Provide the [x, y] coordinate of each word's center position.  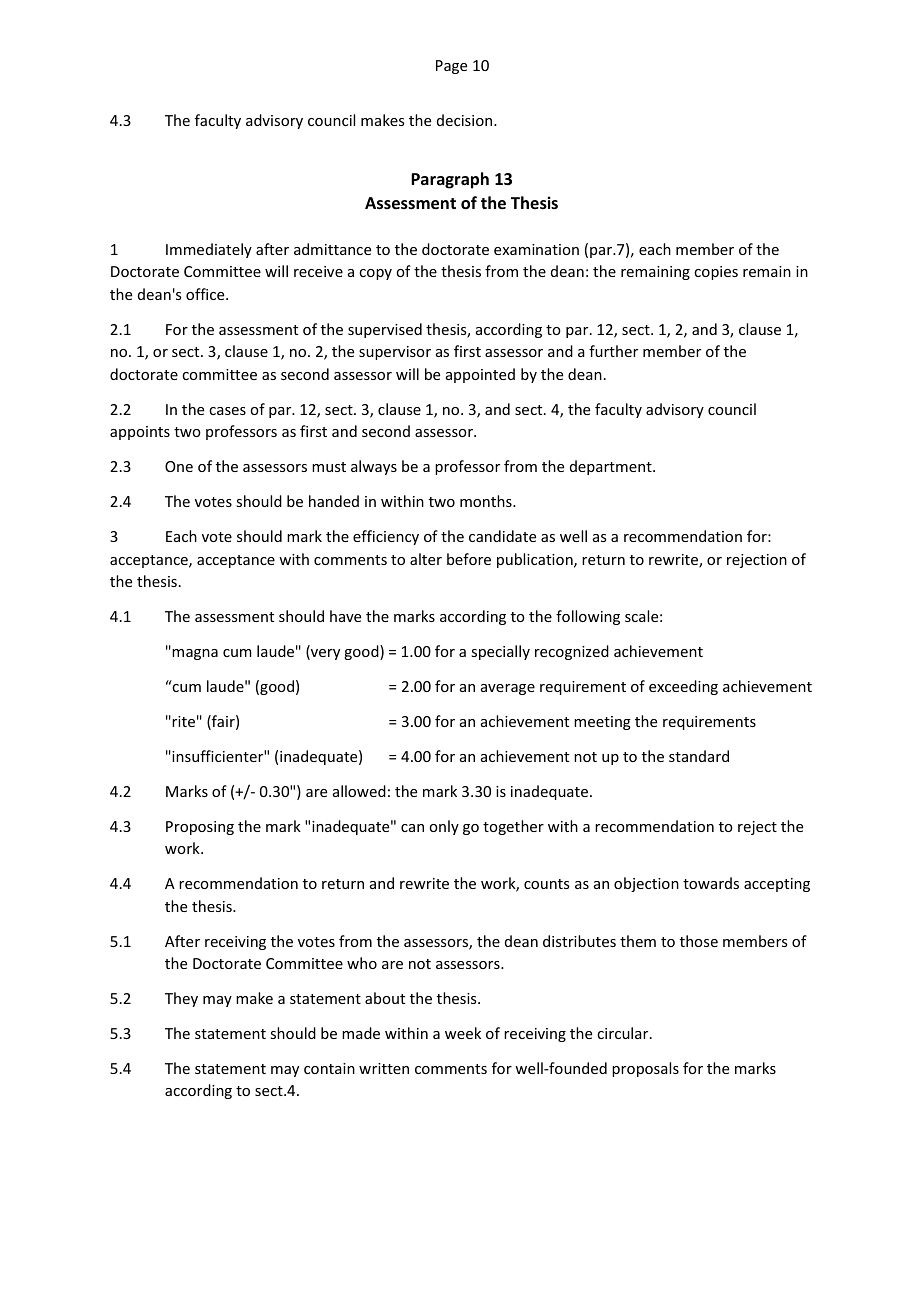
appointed [480, 375]
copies [716, 273]
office [206, 294]
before [469, 559]
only [444, 827]
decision [466, 120]
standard [699, 756]
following [588, 617]
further [613, 351]
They [181, 999]
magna [195, 654]
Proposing [200, 828]
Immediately [209, 250]
